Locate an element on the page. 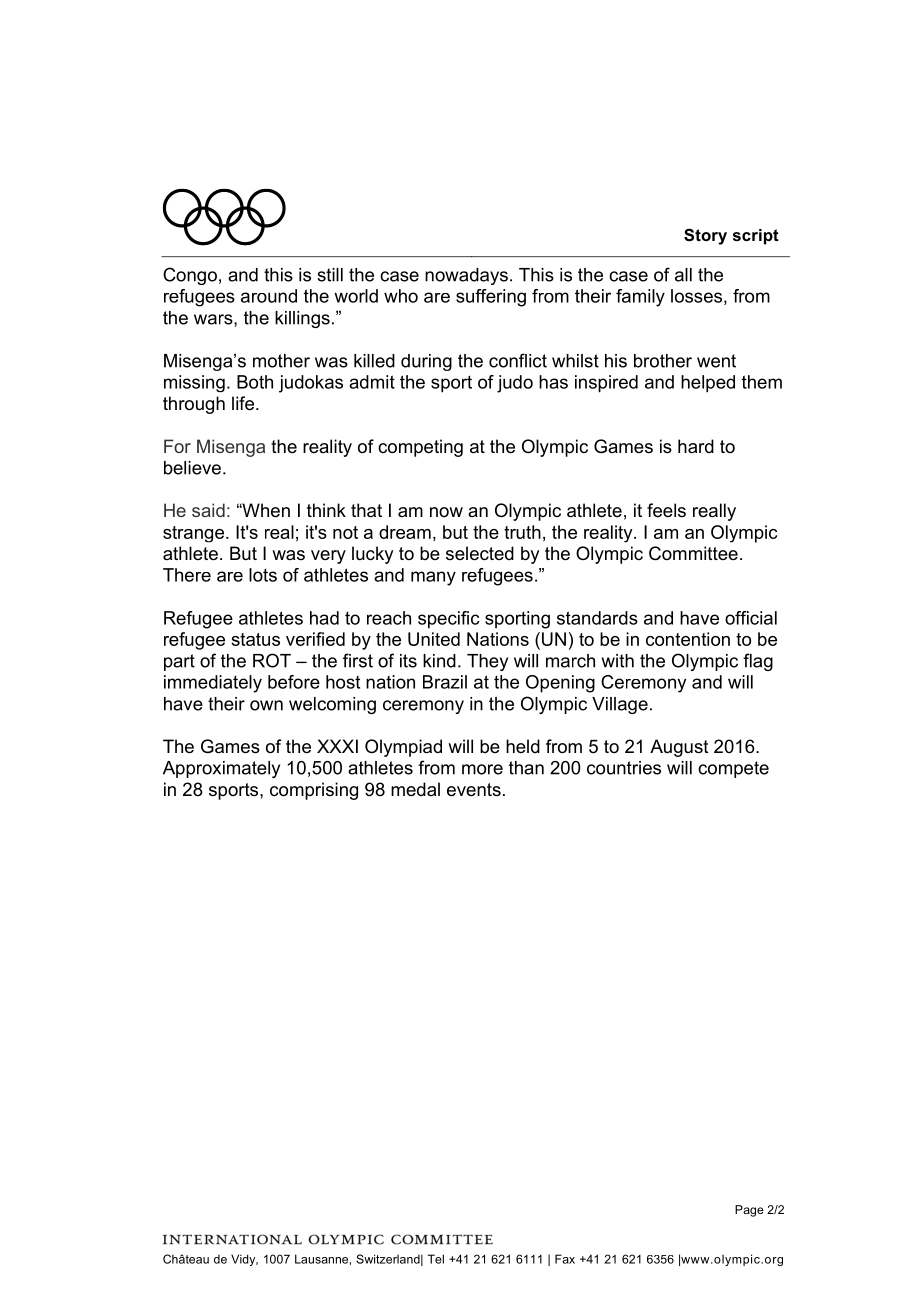  selected is located at coordinates (480, 553).
